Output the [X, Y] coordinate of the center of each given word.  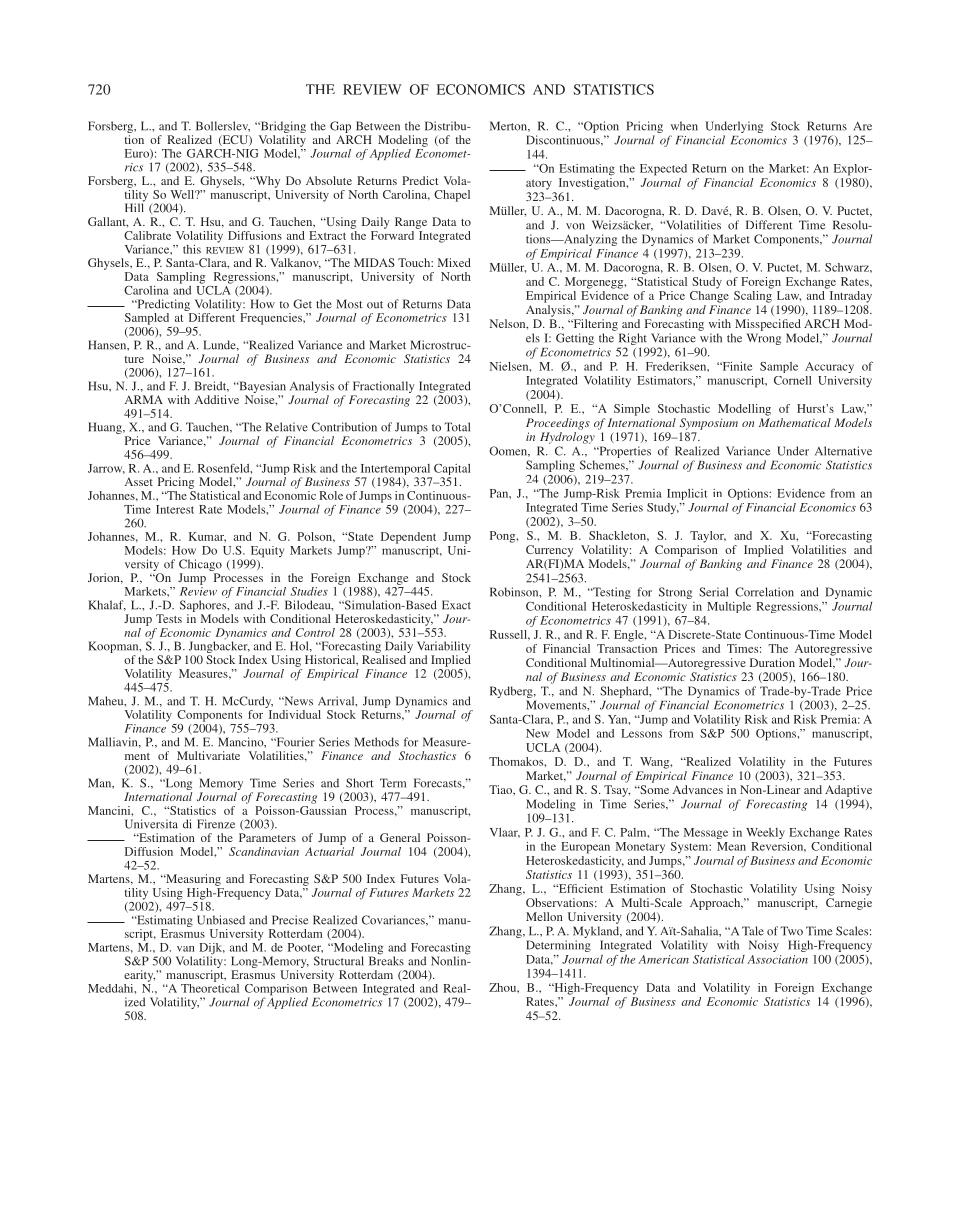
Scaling [753, 297]
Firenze [216, 824]
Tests [169, 618]
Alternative [843, 451]
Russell [509, 634]
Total [457, 427]
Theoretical [210, 987]
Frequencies [272, 319]
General [400, 837]
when [684, 126]
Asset [139, 481]
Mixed [454, 262]
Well [183, 194]
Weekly [765, 833]
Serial [713, 592]
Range [411, 223]
